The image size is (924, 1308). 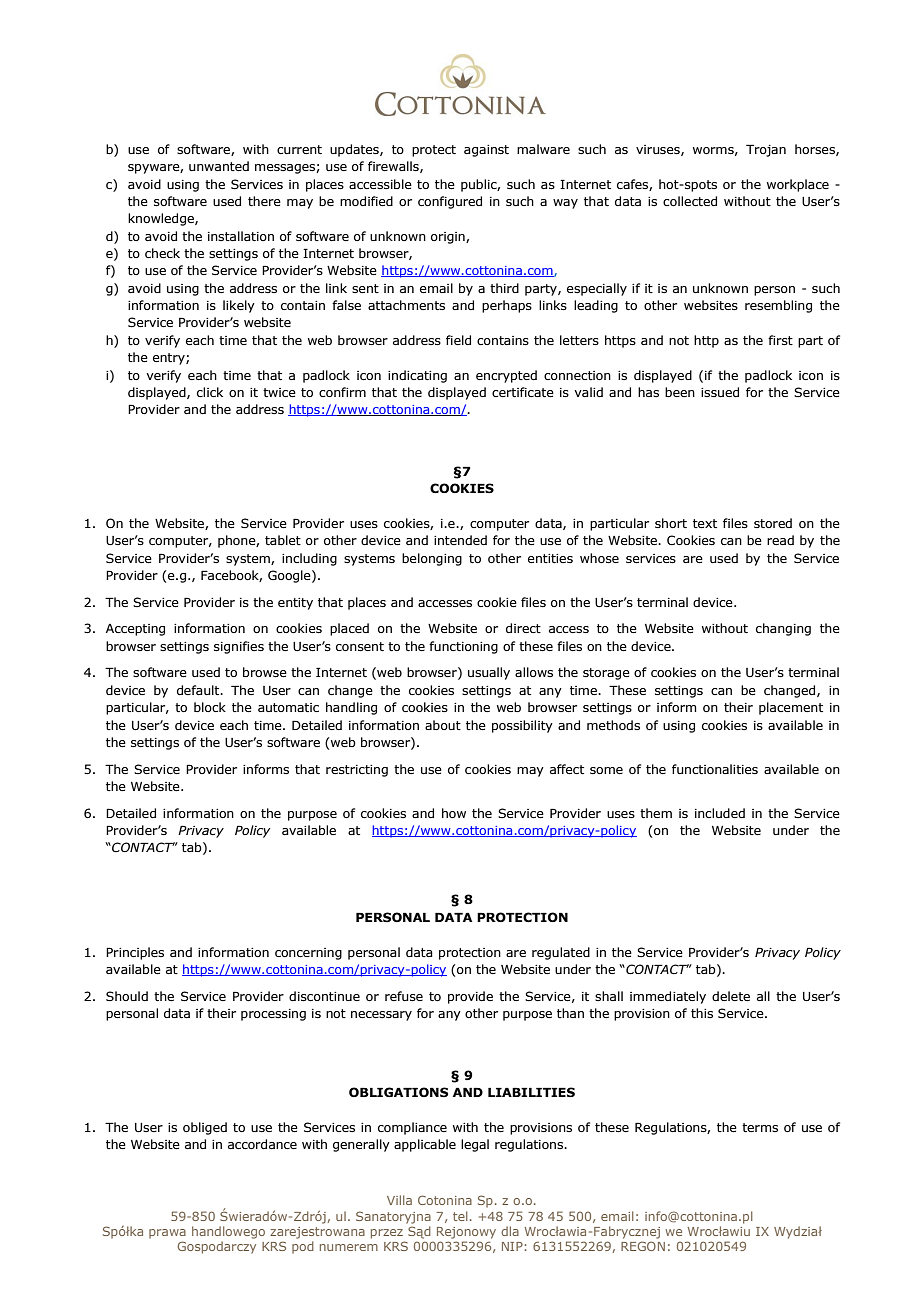 I want to click on dla, so click(x=510, y=1231).
